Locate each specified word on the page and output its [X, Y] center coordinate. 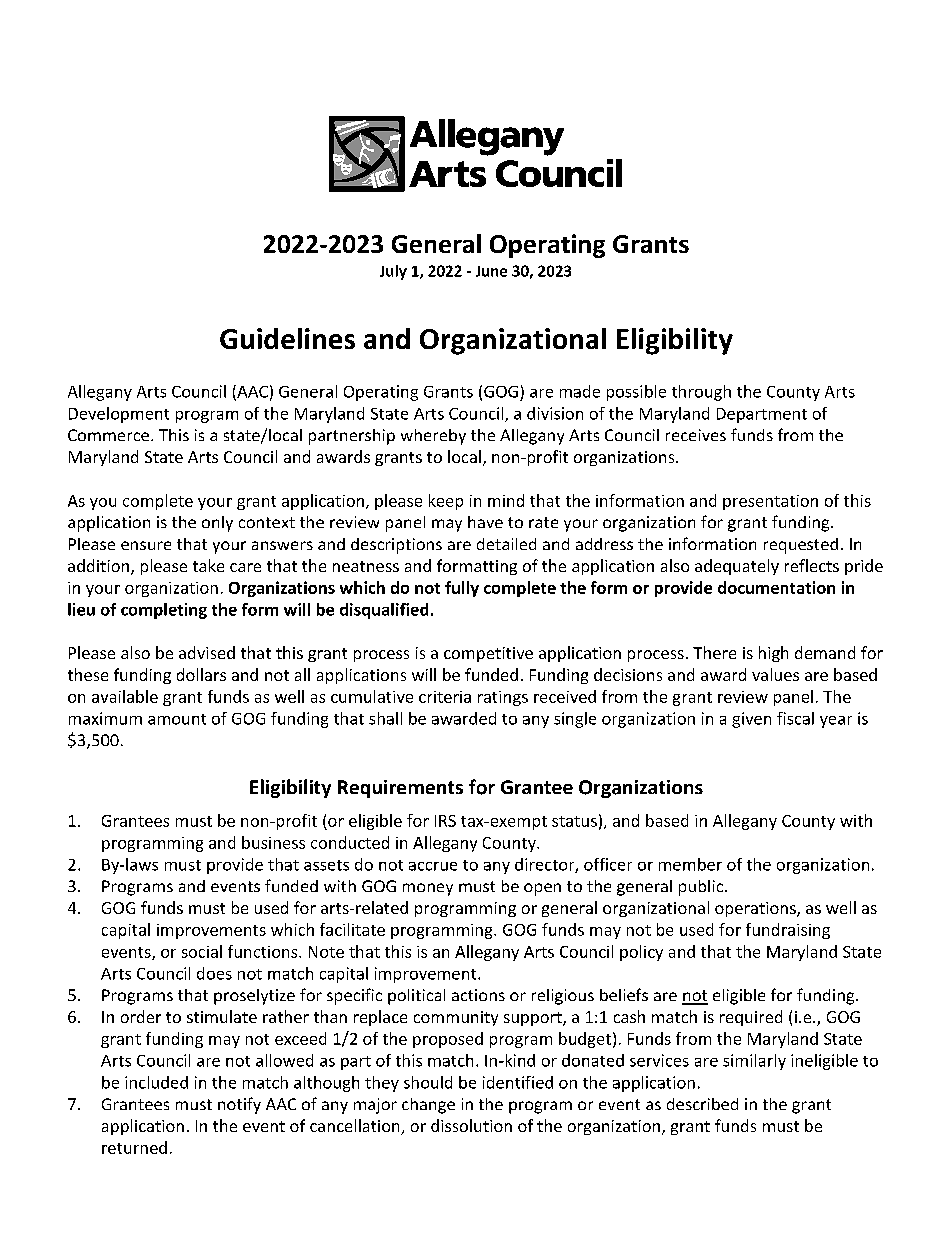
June [491, 271]
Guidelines [287, 338]
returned [134, 1147]
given [751, 720]
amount [177, 719]
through [701, 393]
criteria [445, 697]
